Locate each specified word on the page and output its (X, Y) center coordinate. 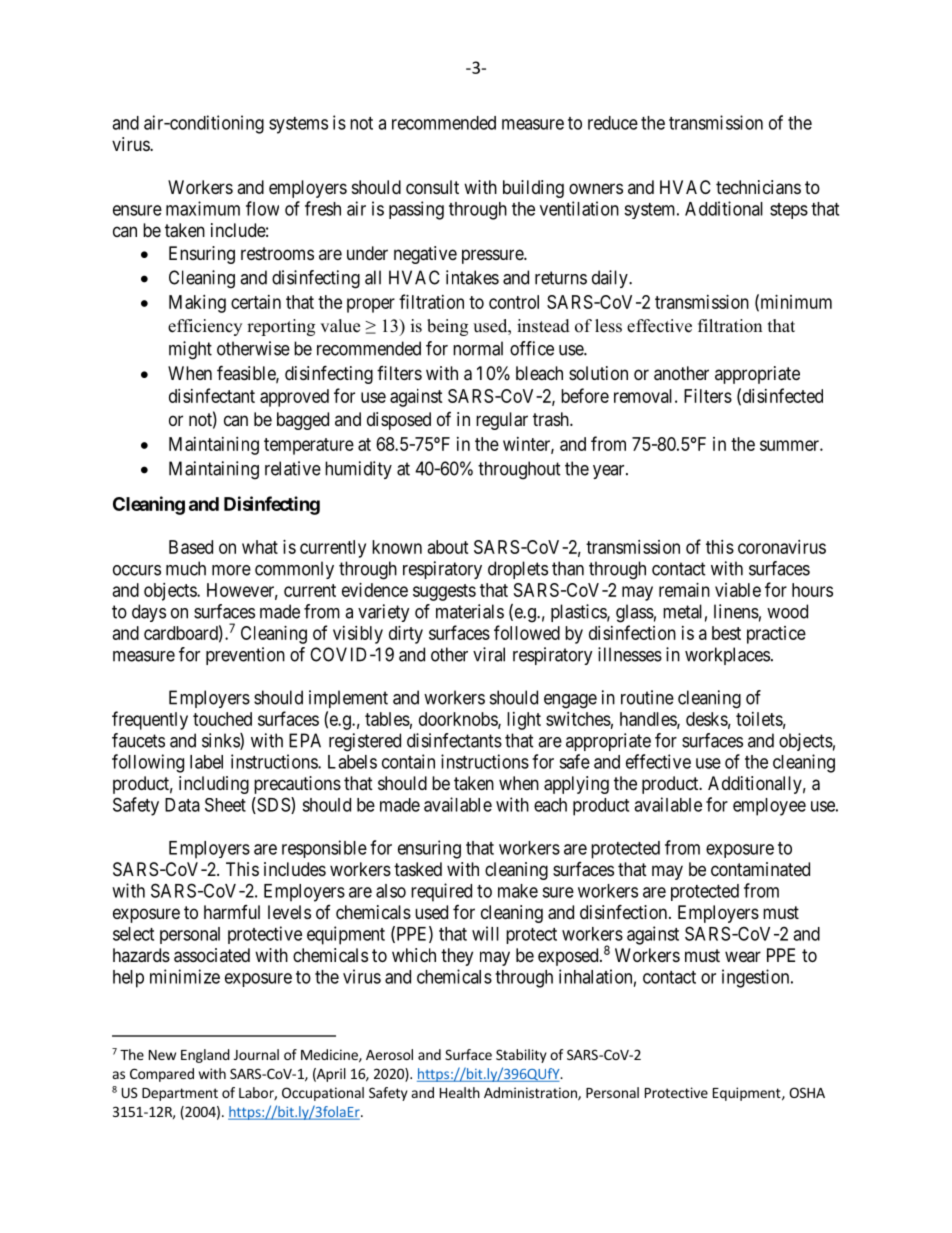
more (231, 570)
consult (432, 187)
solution (598, 373)
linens (736, 611)
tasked (418, 869)
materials (470, 611)
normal (478, 348)
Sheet (225, 805)
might (190, 350)
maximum (203, 208)
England (205, 1056)
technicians (758, 187)
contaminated (760, 869)
